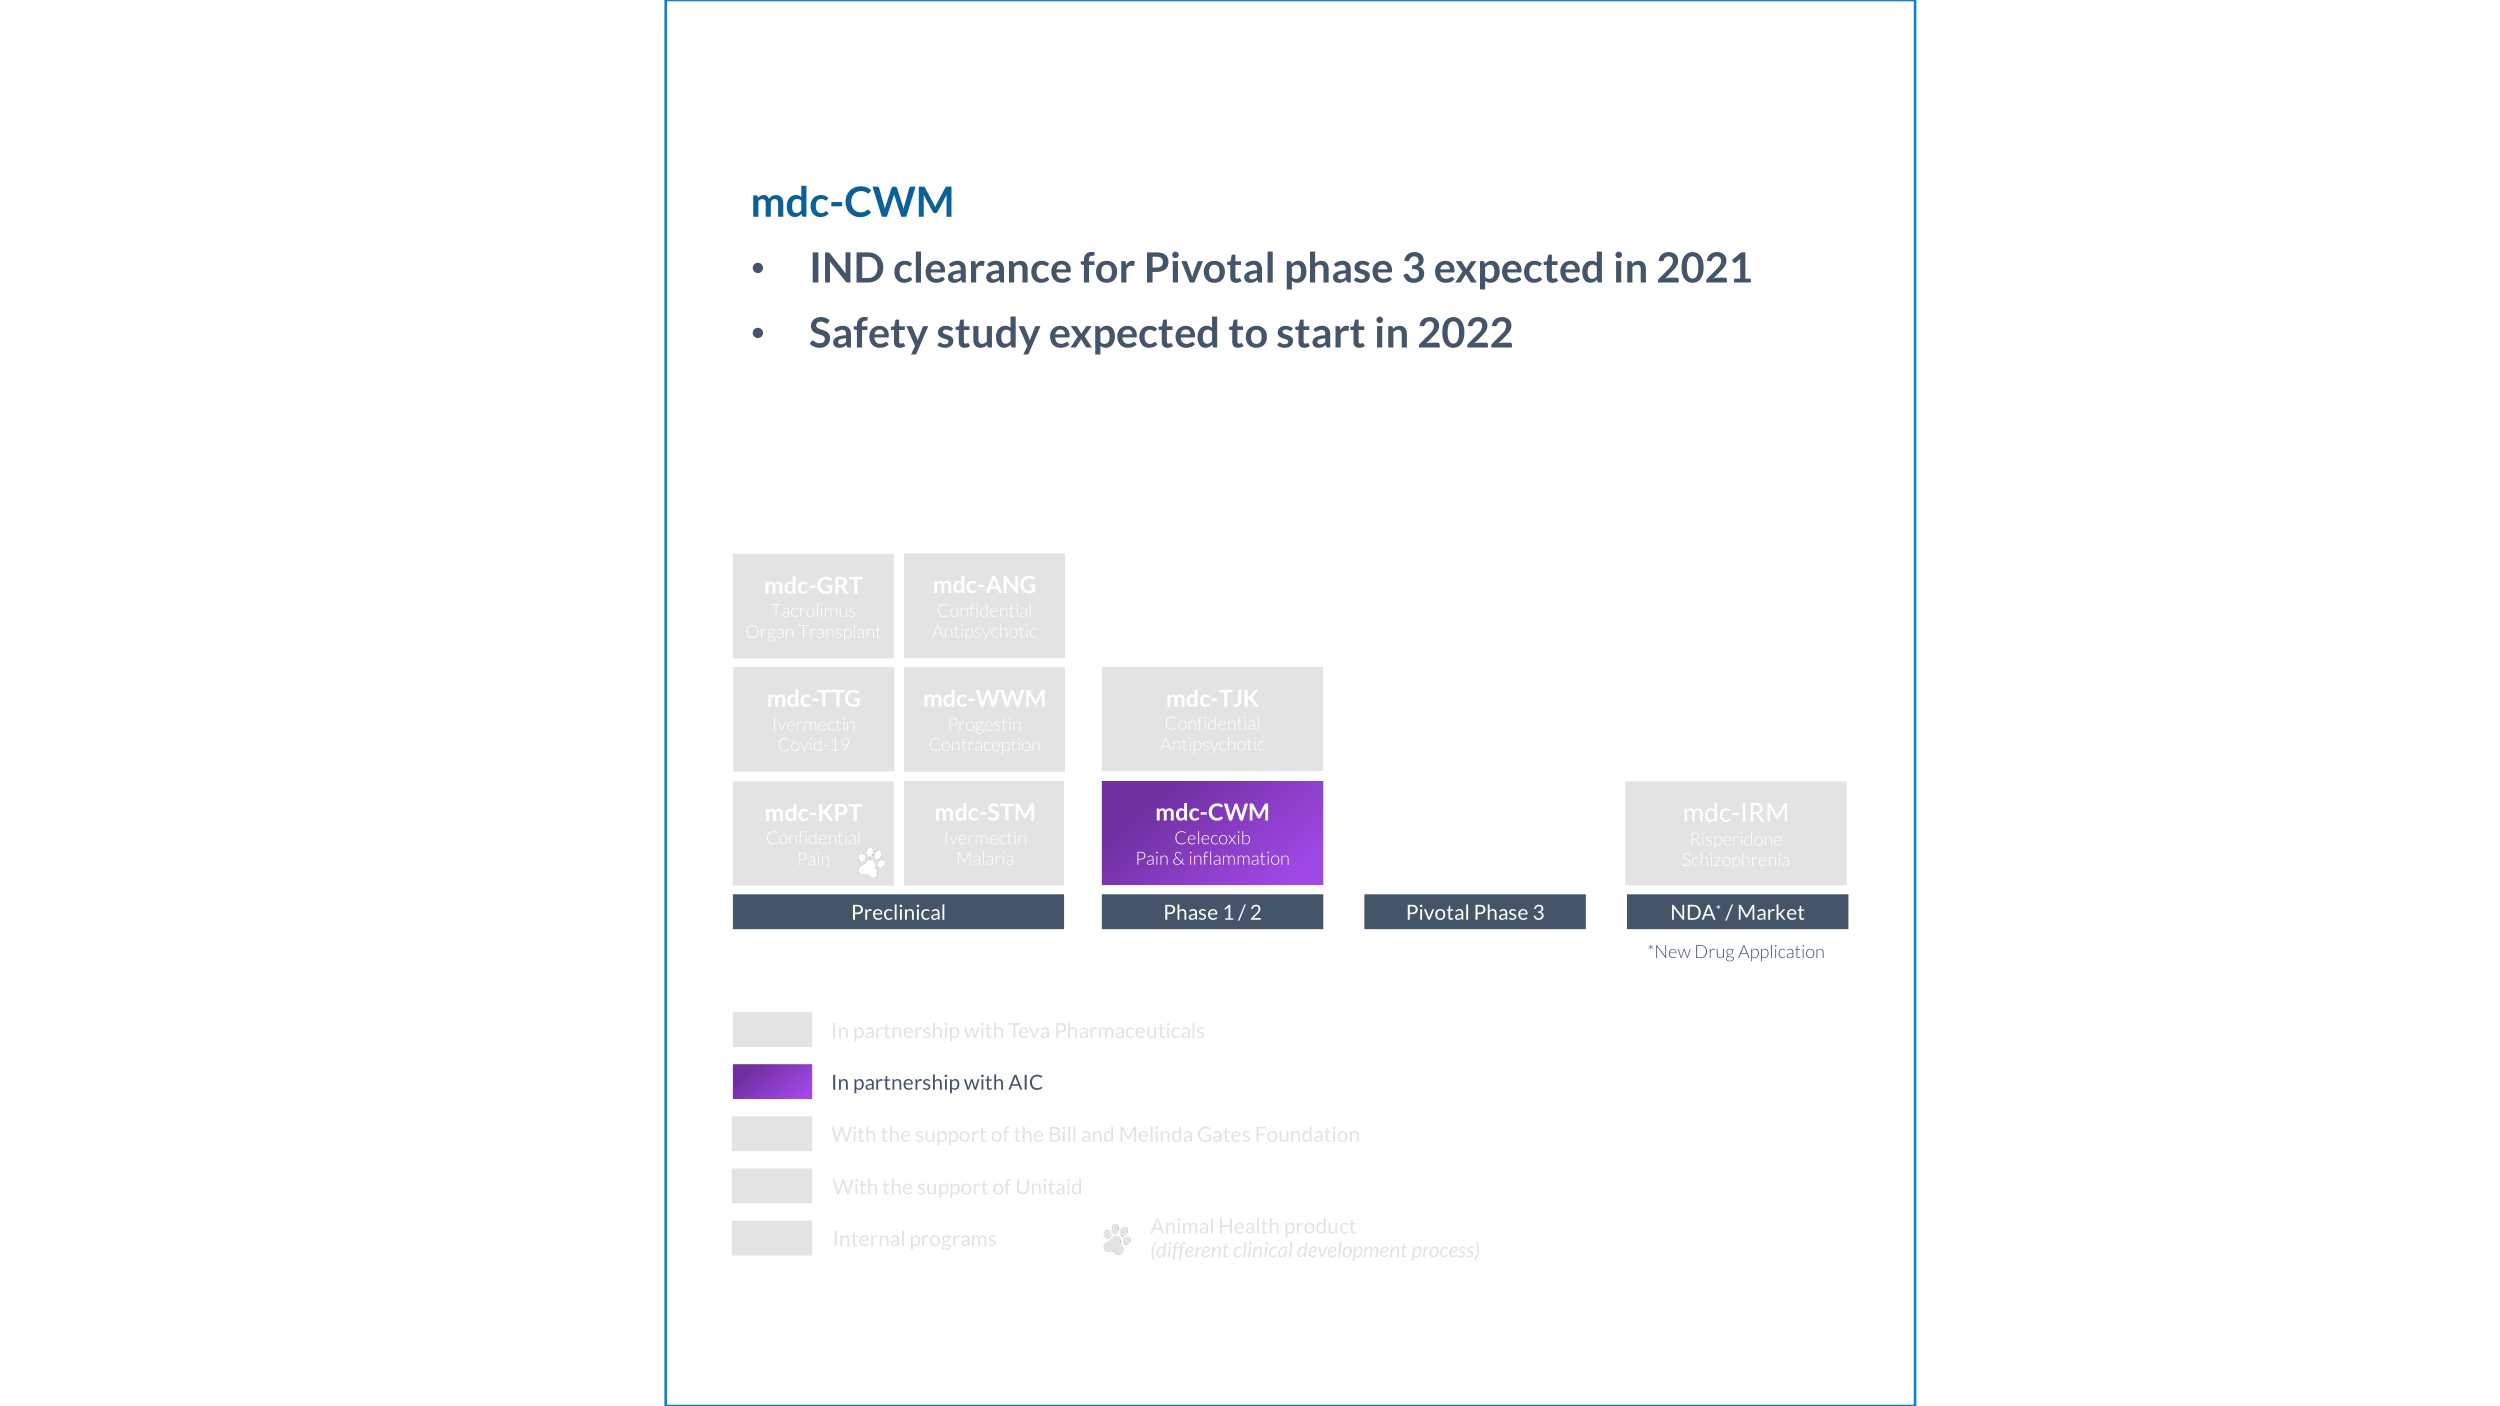  Describe the element at coordinates (1673, 951) in the screenshot. I see `New` at that location.
